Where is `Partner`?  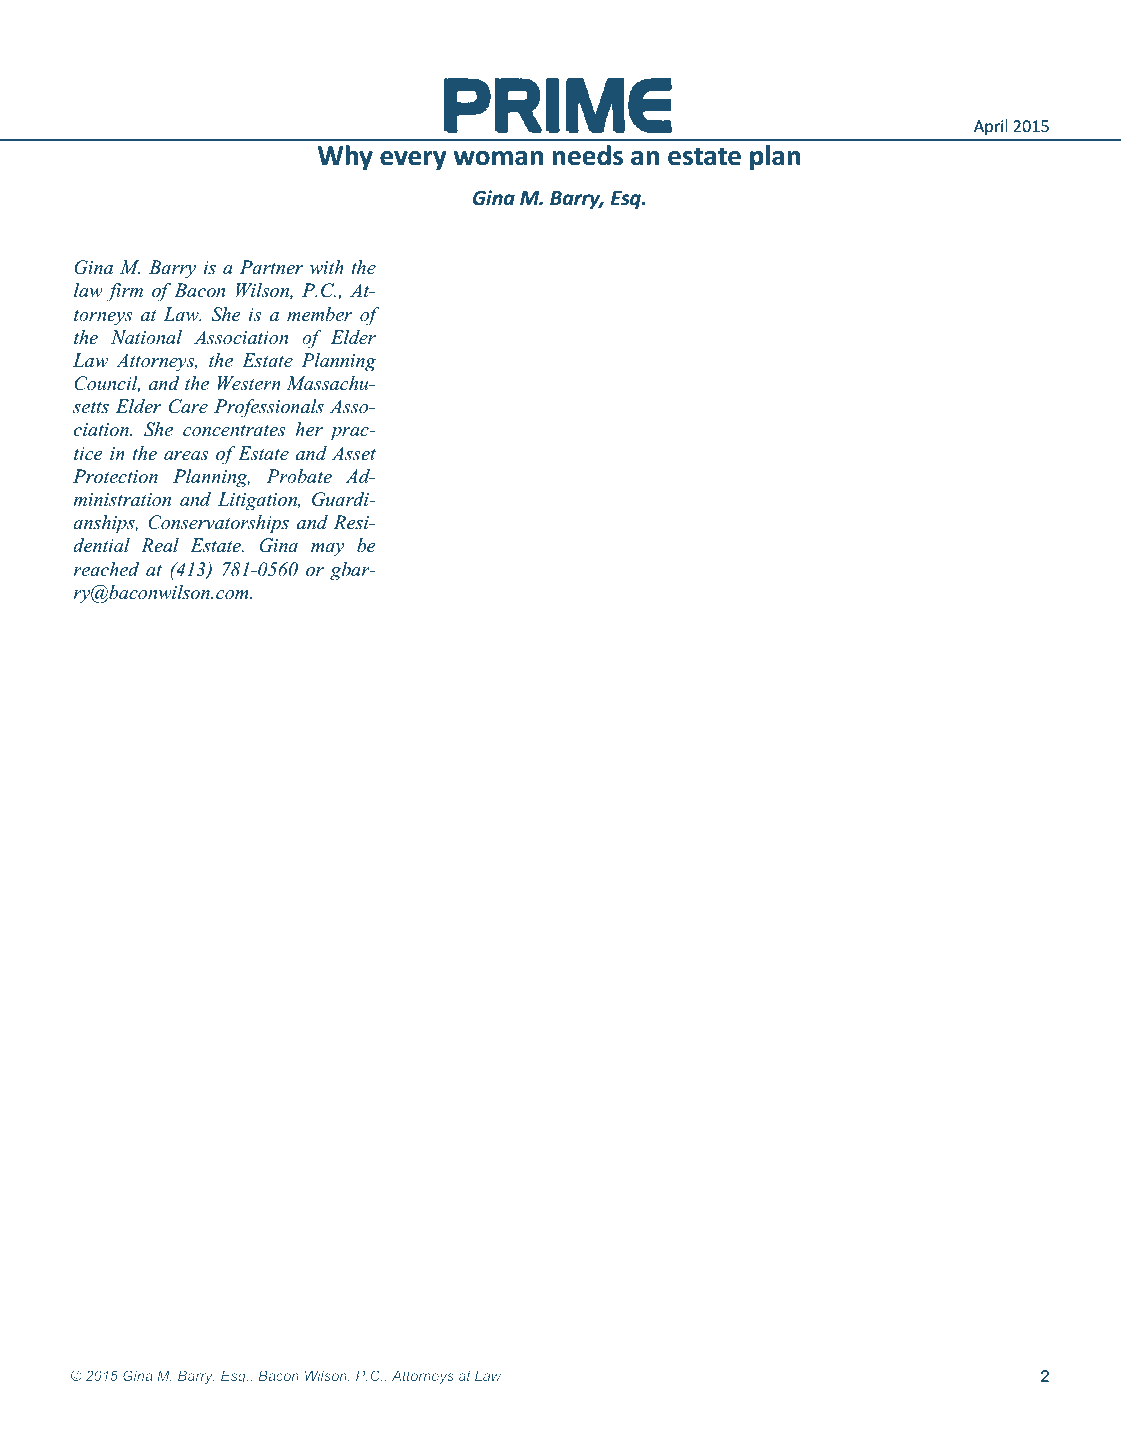
Partner is located at coordinates (271, 267).
